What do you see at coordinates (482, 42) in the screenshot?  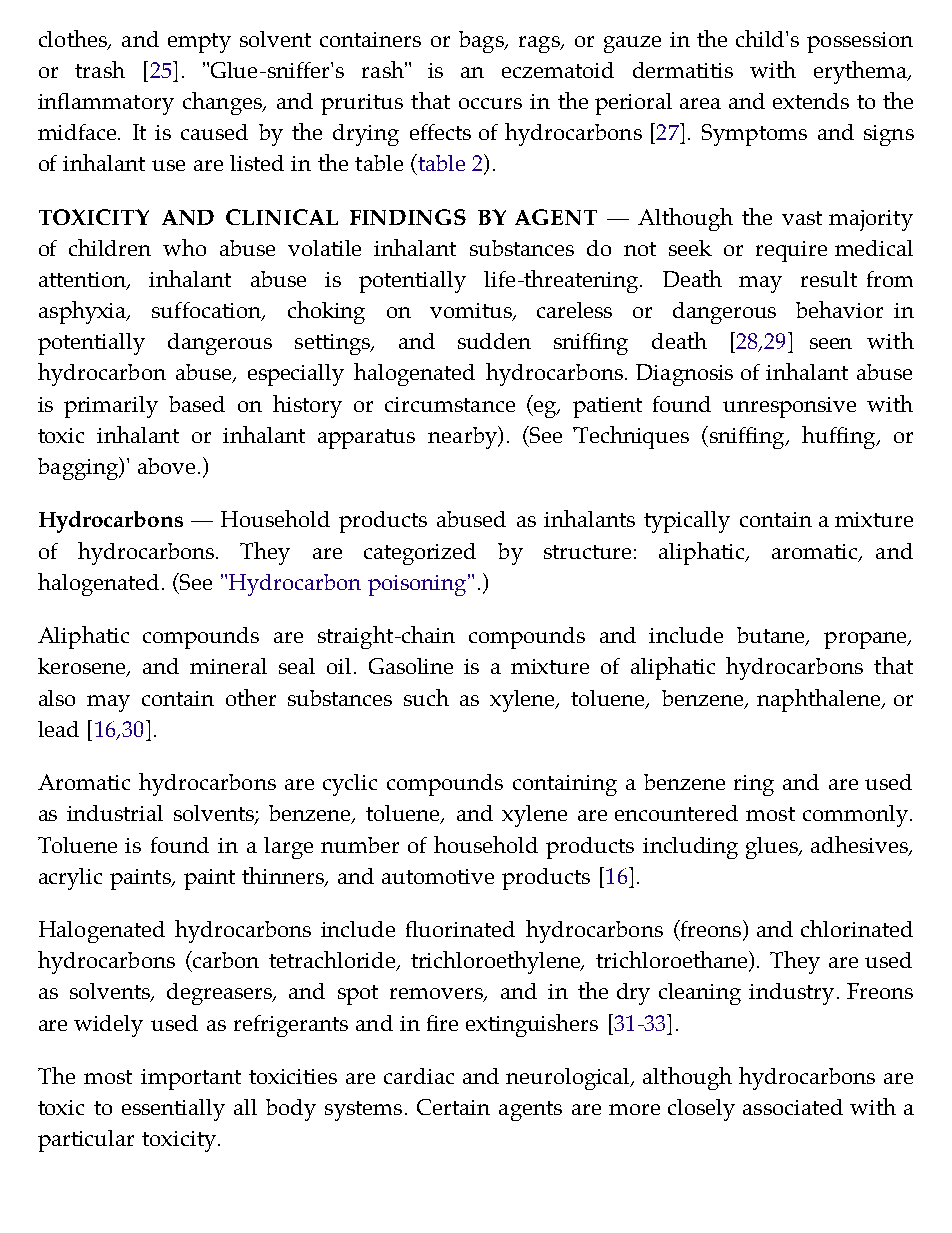 I see `bags` at bounding box center [482, 42].
